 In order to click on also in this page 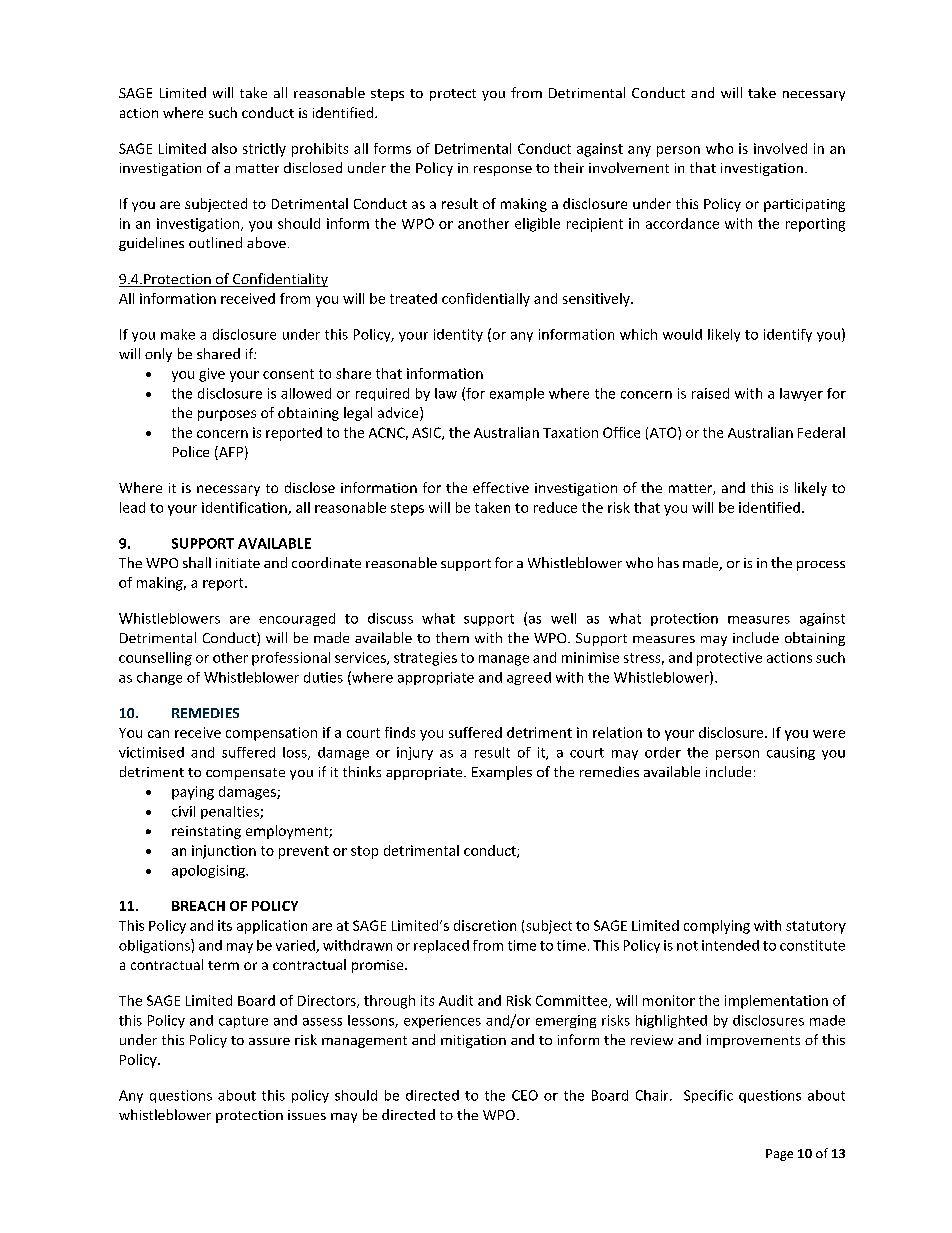, I will do `click(224, 148)`.
